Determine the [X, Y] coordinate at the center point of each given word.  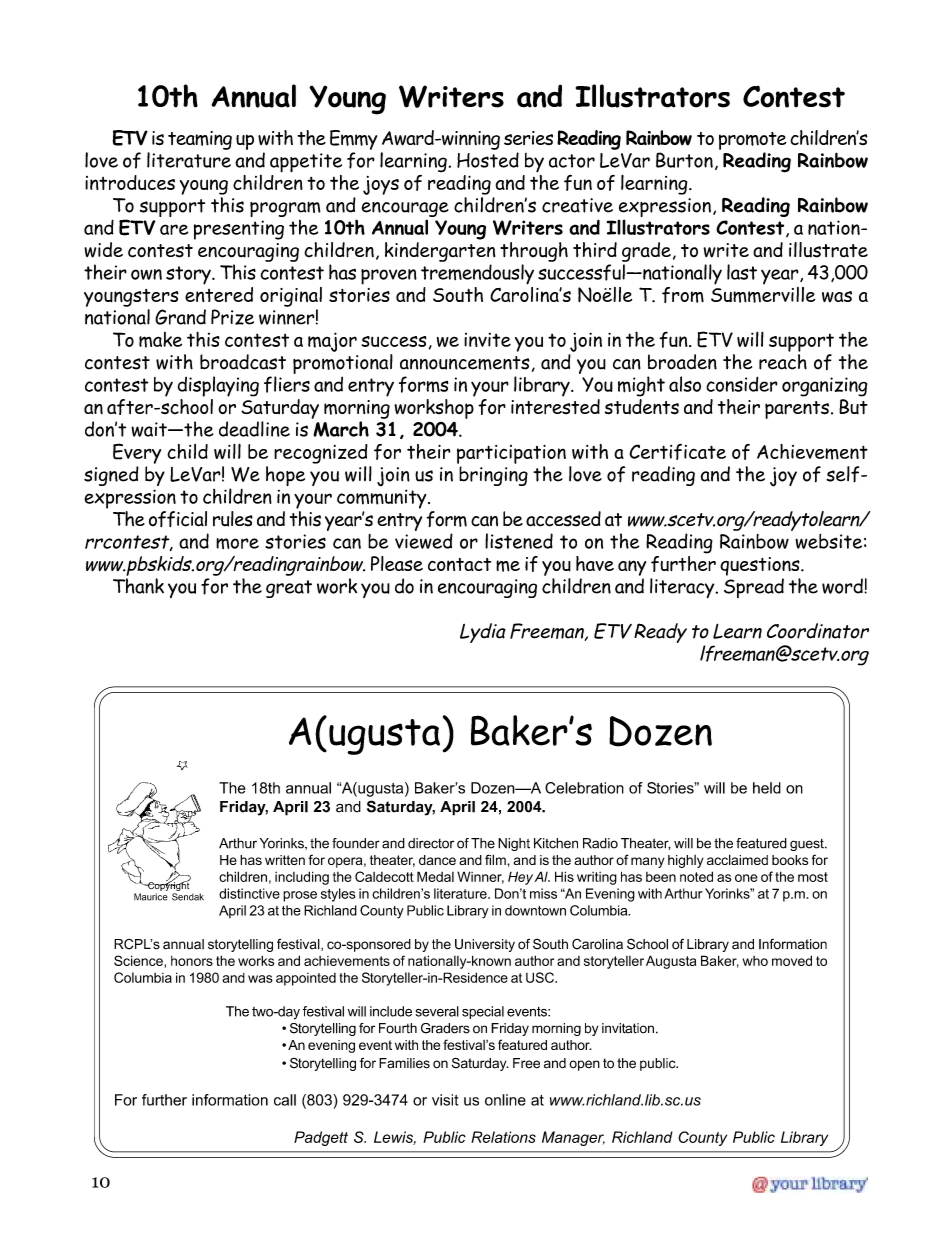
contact [459, 564]
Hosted [488, 160]
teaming [200, 140]
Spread [754, 588]
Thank [138, 586]
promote [752, 141]
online [505, 1100]
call [285, 1100]
